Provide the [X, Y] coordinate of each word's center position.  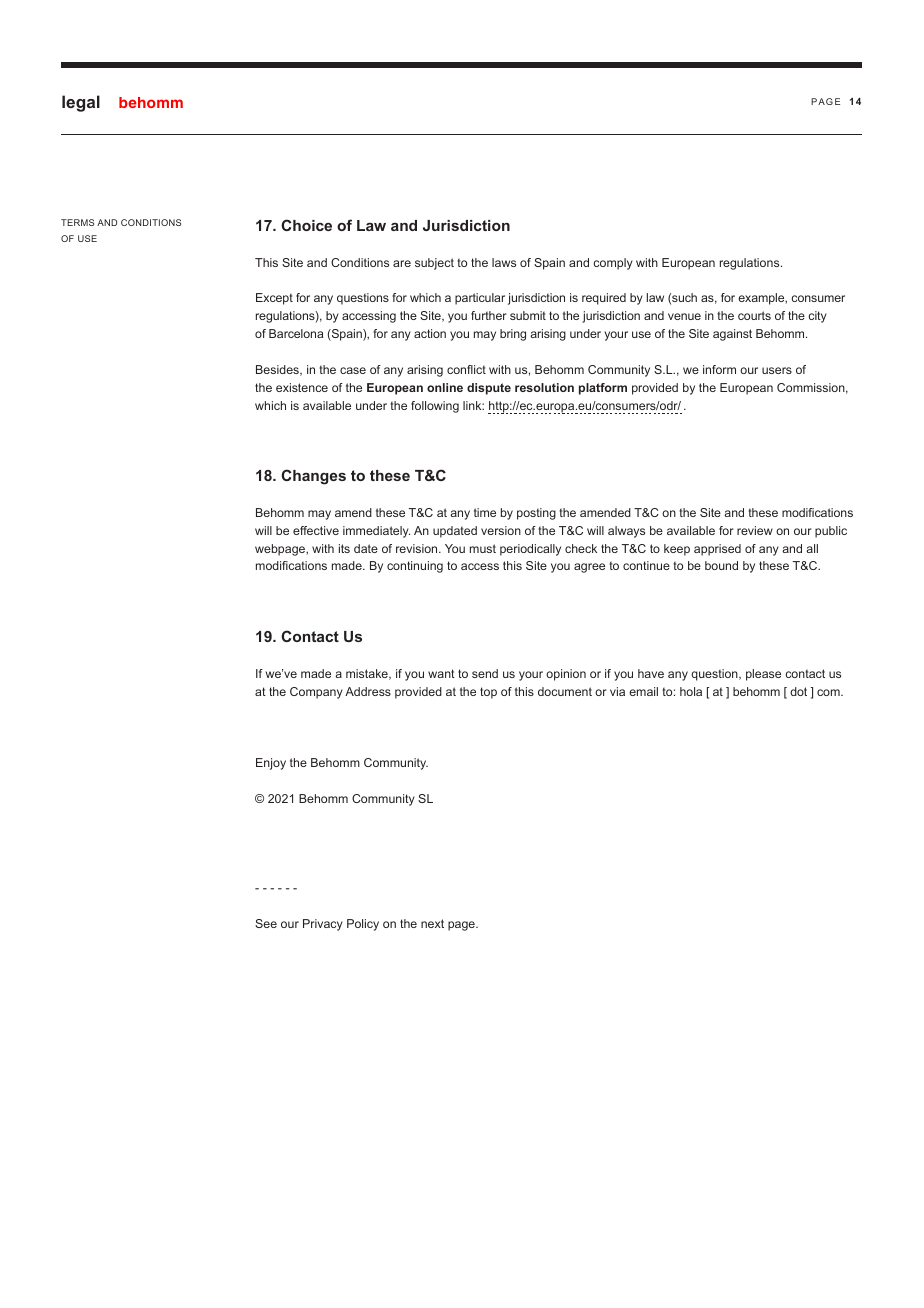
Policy [363, 925]
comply [613, 264]
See [266, 923]
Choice [306, 225]
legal [81, 103]
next [432, 923]
